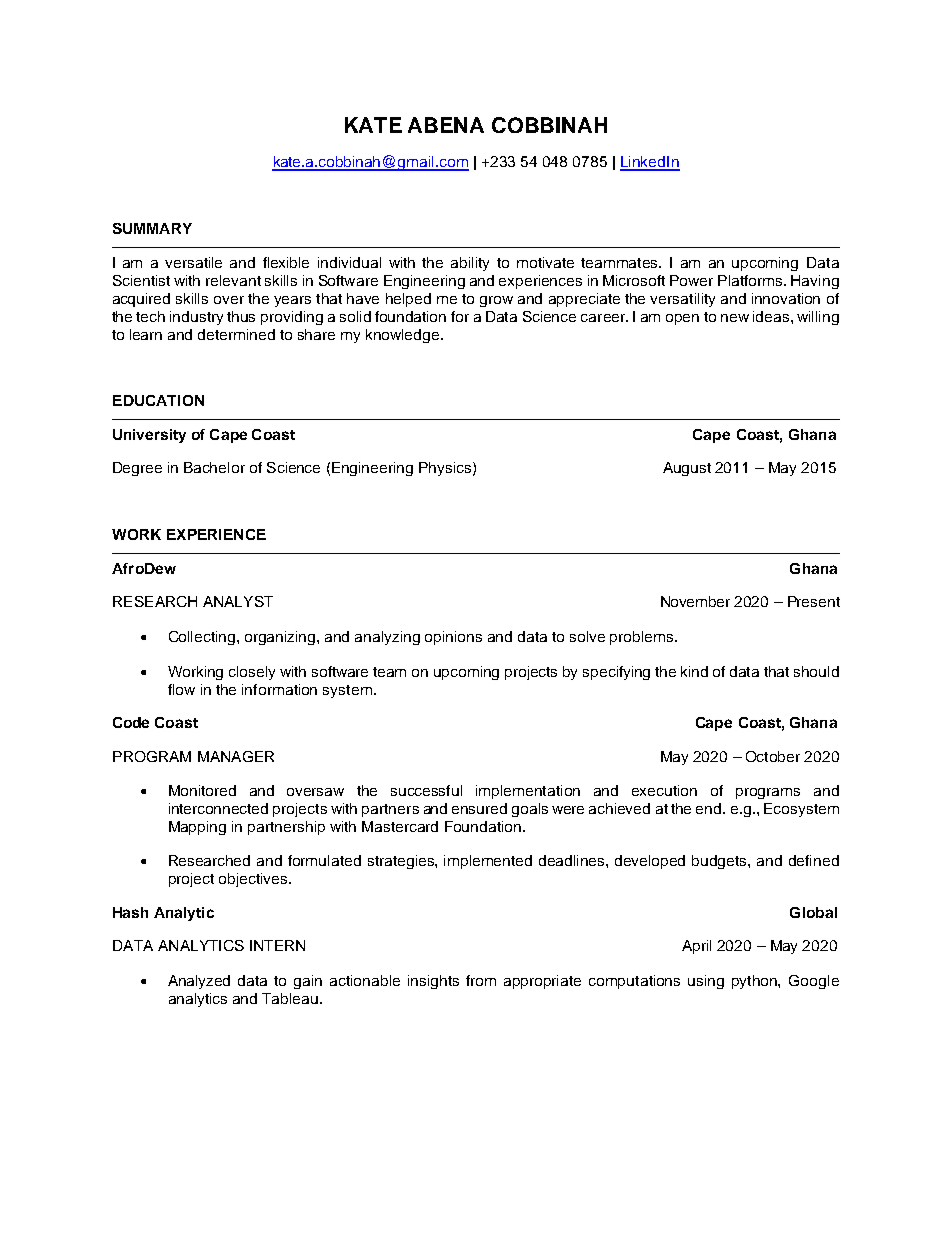 This screenshot has width=952, height=1233. What do you see at coordinates (470, 264) in the screenshot?
I see `ability` at bounding box center [470, 264].
